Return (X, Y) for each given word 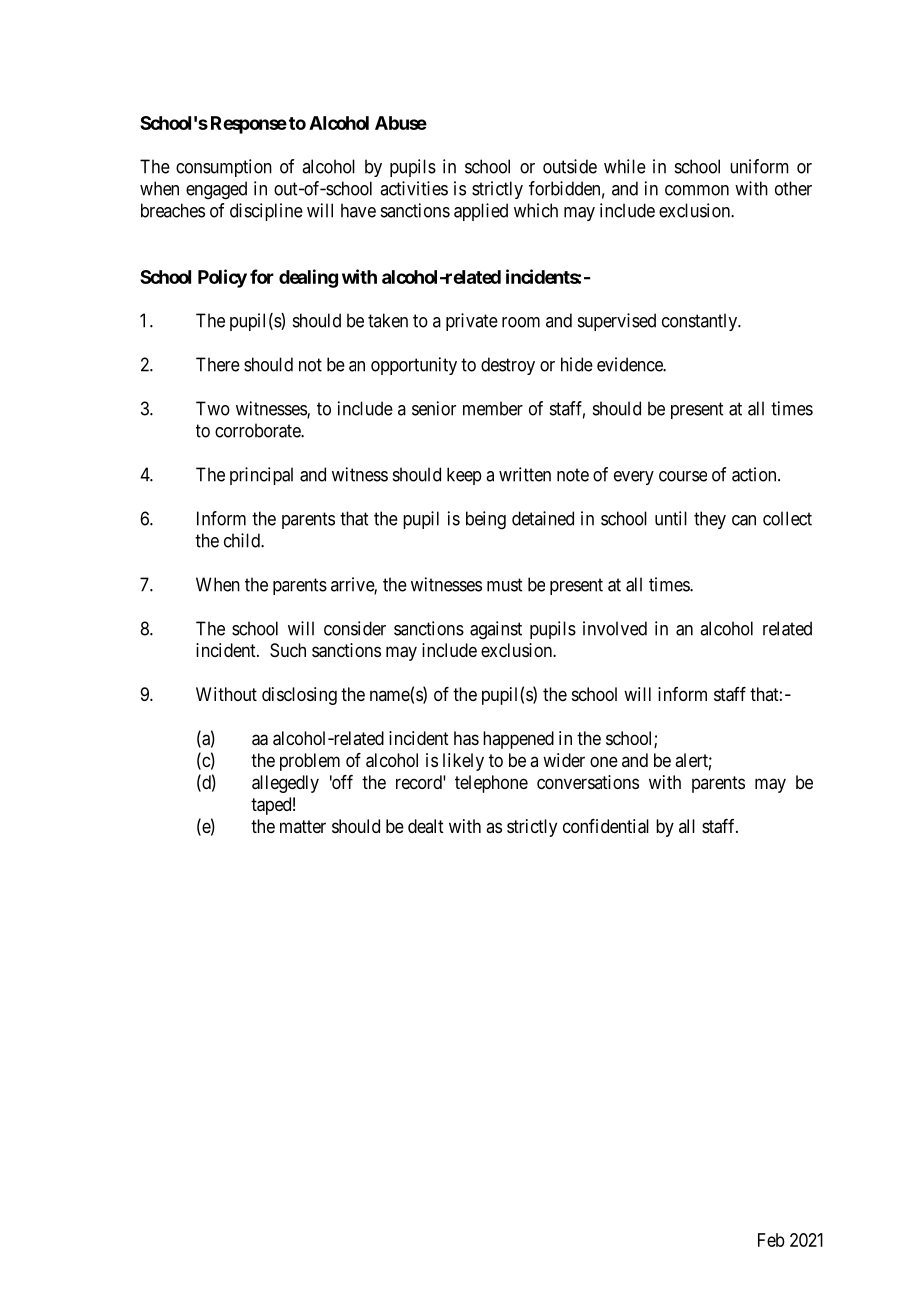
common (697, 190)
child (243, 540)
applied (481, 212)
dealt (426, 826)
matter (303, 826)
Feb (771, 1240)
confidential (606, 826)
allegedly (285, 784)
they (710, 520)
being (486, 520)
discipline (266, 212)
